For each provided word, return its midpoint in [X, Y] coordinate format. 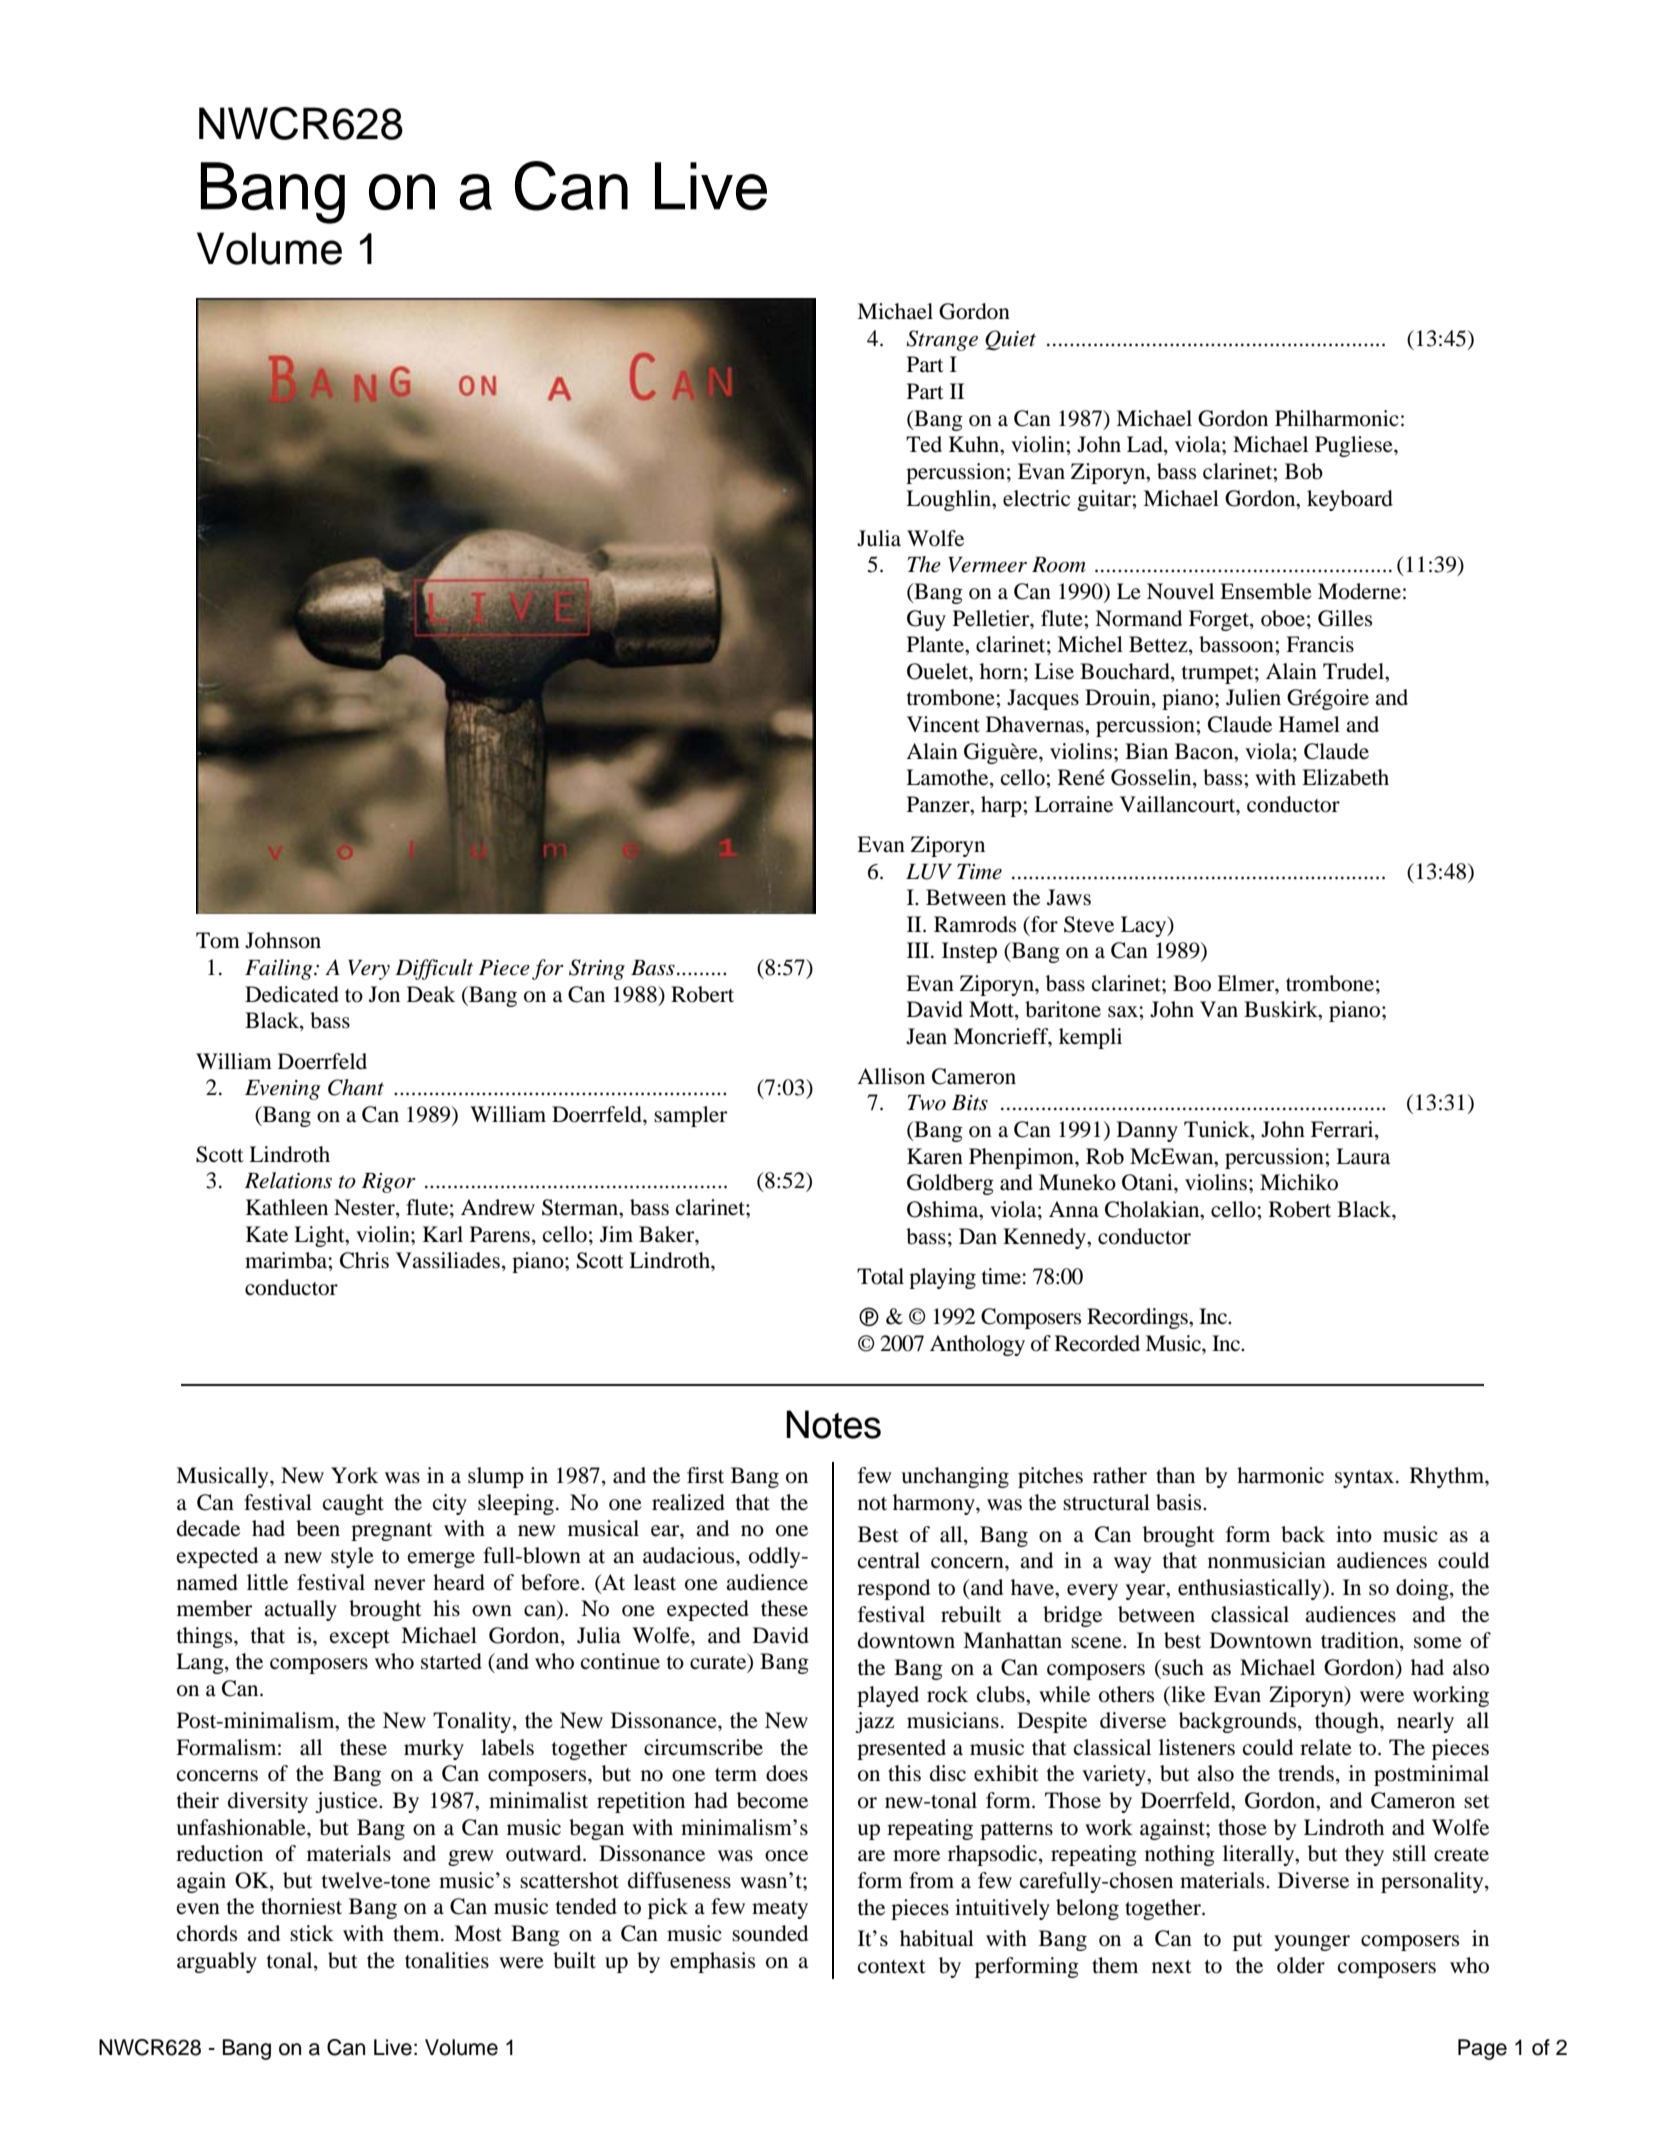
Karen [935, 1156]
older [1301, 1965]
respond [893, 1589]
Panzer [939, 804]
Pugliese [1355, 446]
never [399, 1585]
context [892, 1967]
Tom [218, 940]
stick [312, 1933]
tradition [1361, 1641]
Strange [942, 340]
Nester [365, 1208]
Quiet [1010, 340]
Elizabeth [1345, 777]
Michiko [1299, 1182]
